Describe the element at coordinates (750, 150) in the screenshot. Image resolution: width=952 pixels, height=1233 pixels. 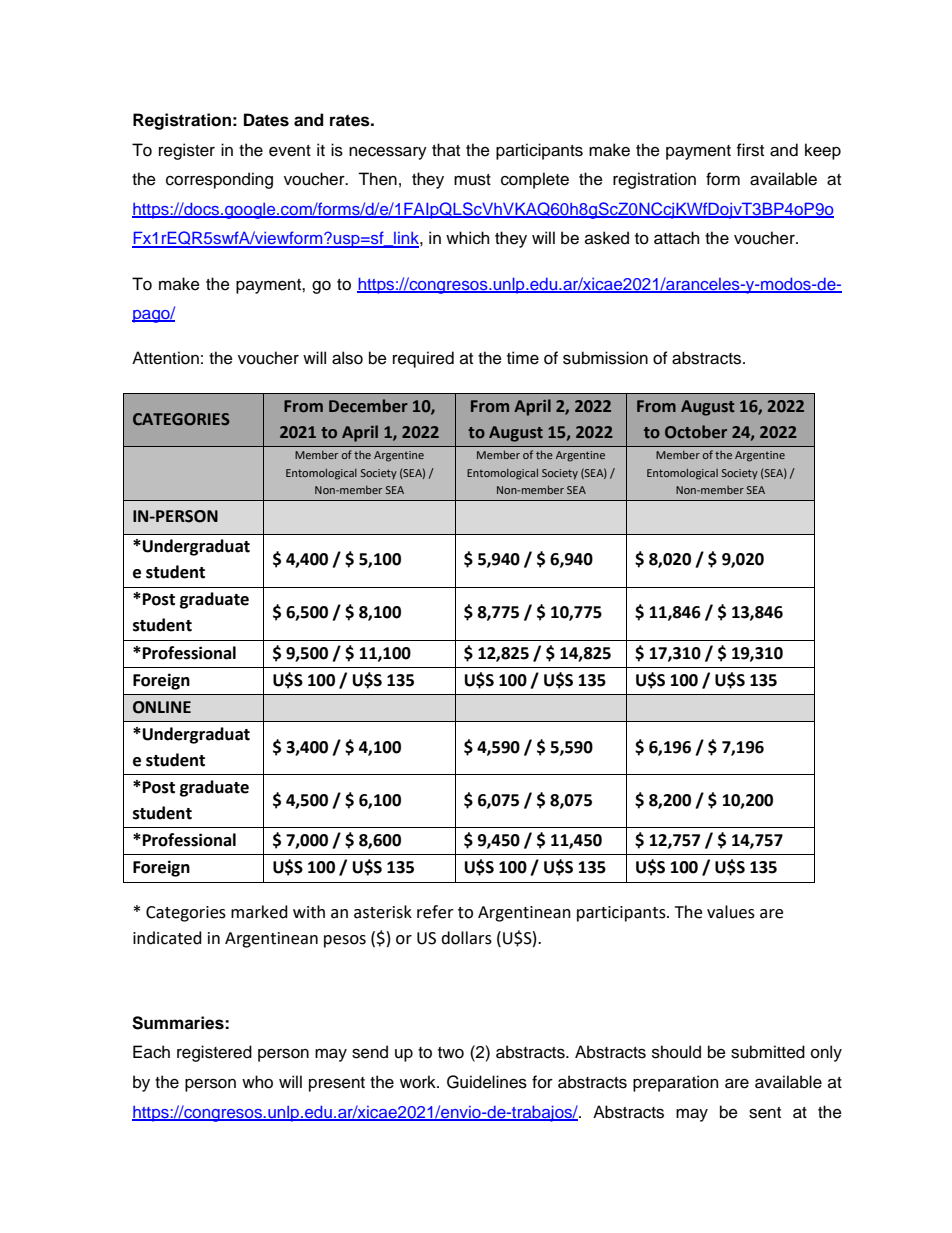
I see `first` at that location.
